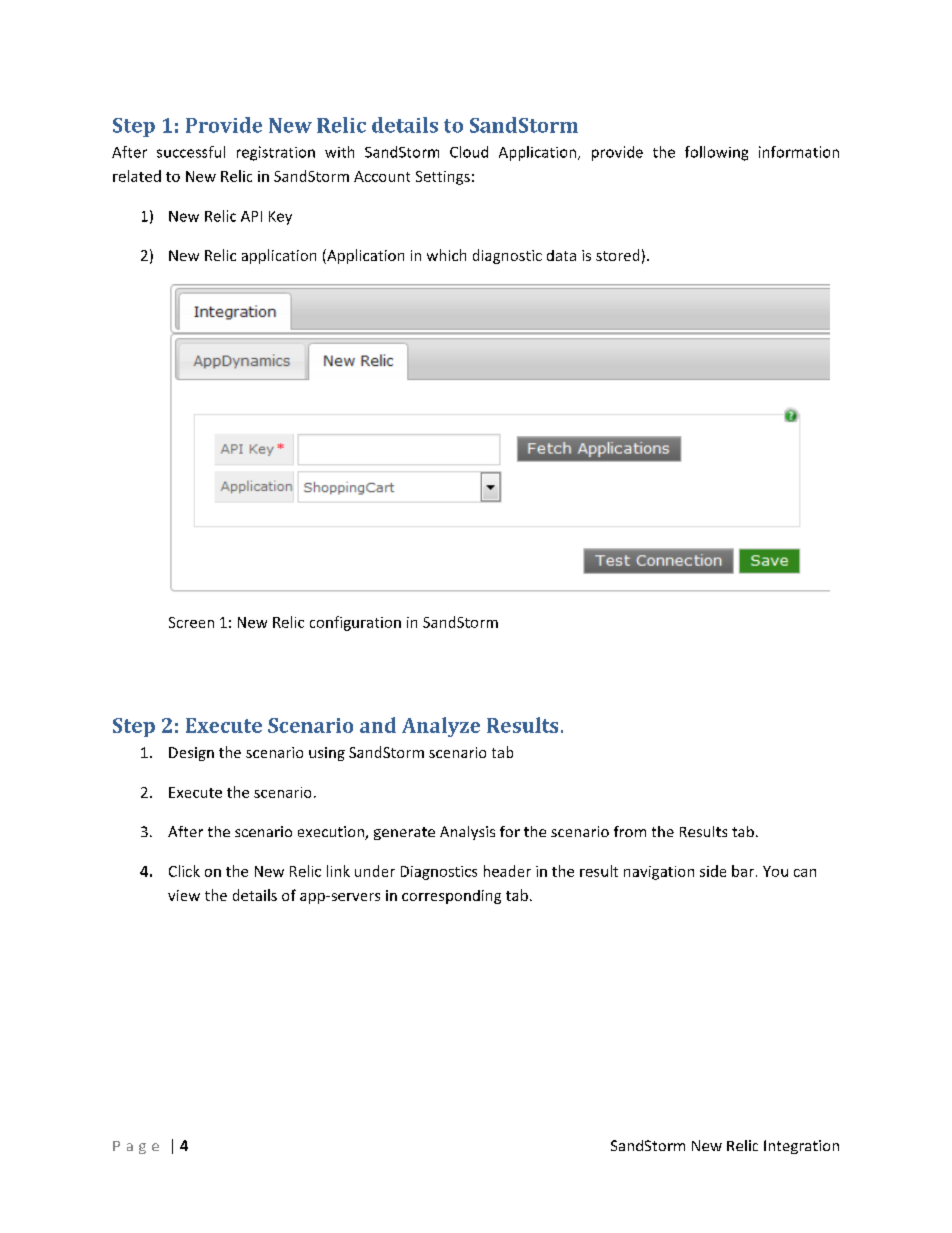 The height and width of the page is (1233, 952). I want to click on which, so click(446, 255).
